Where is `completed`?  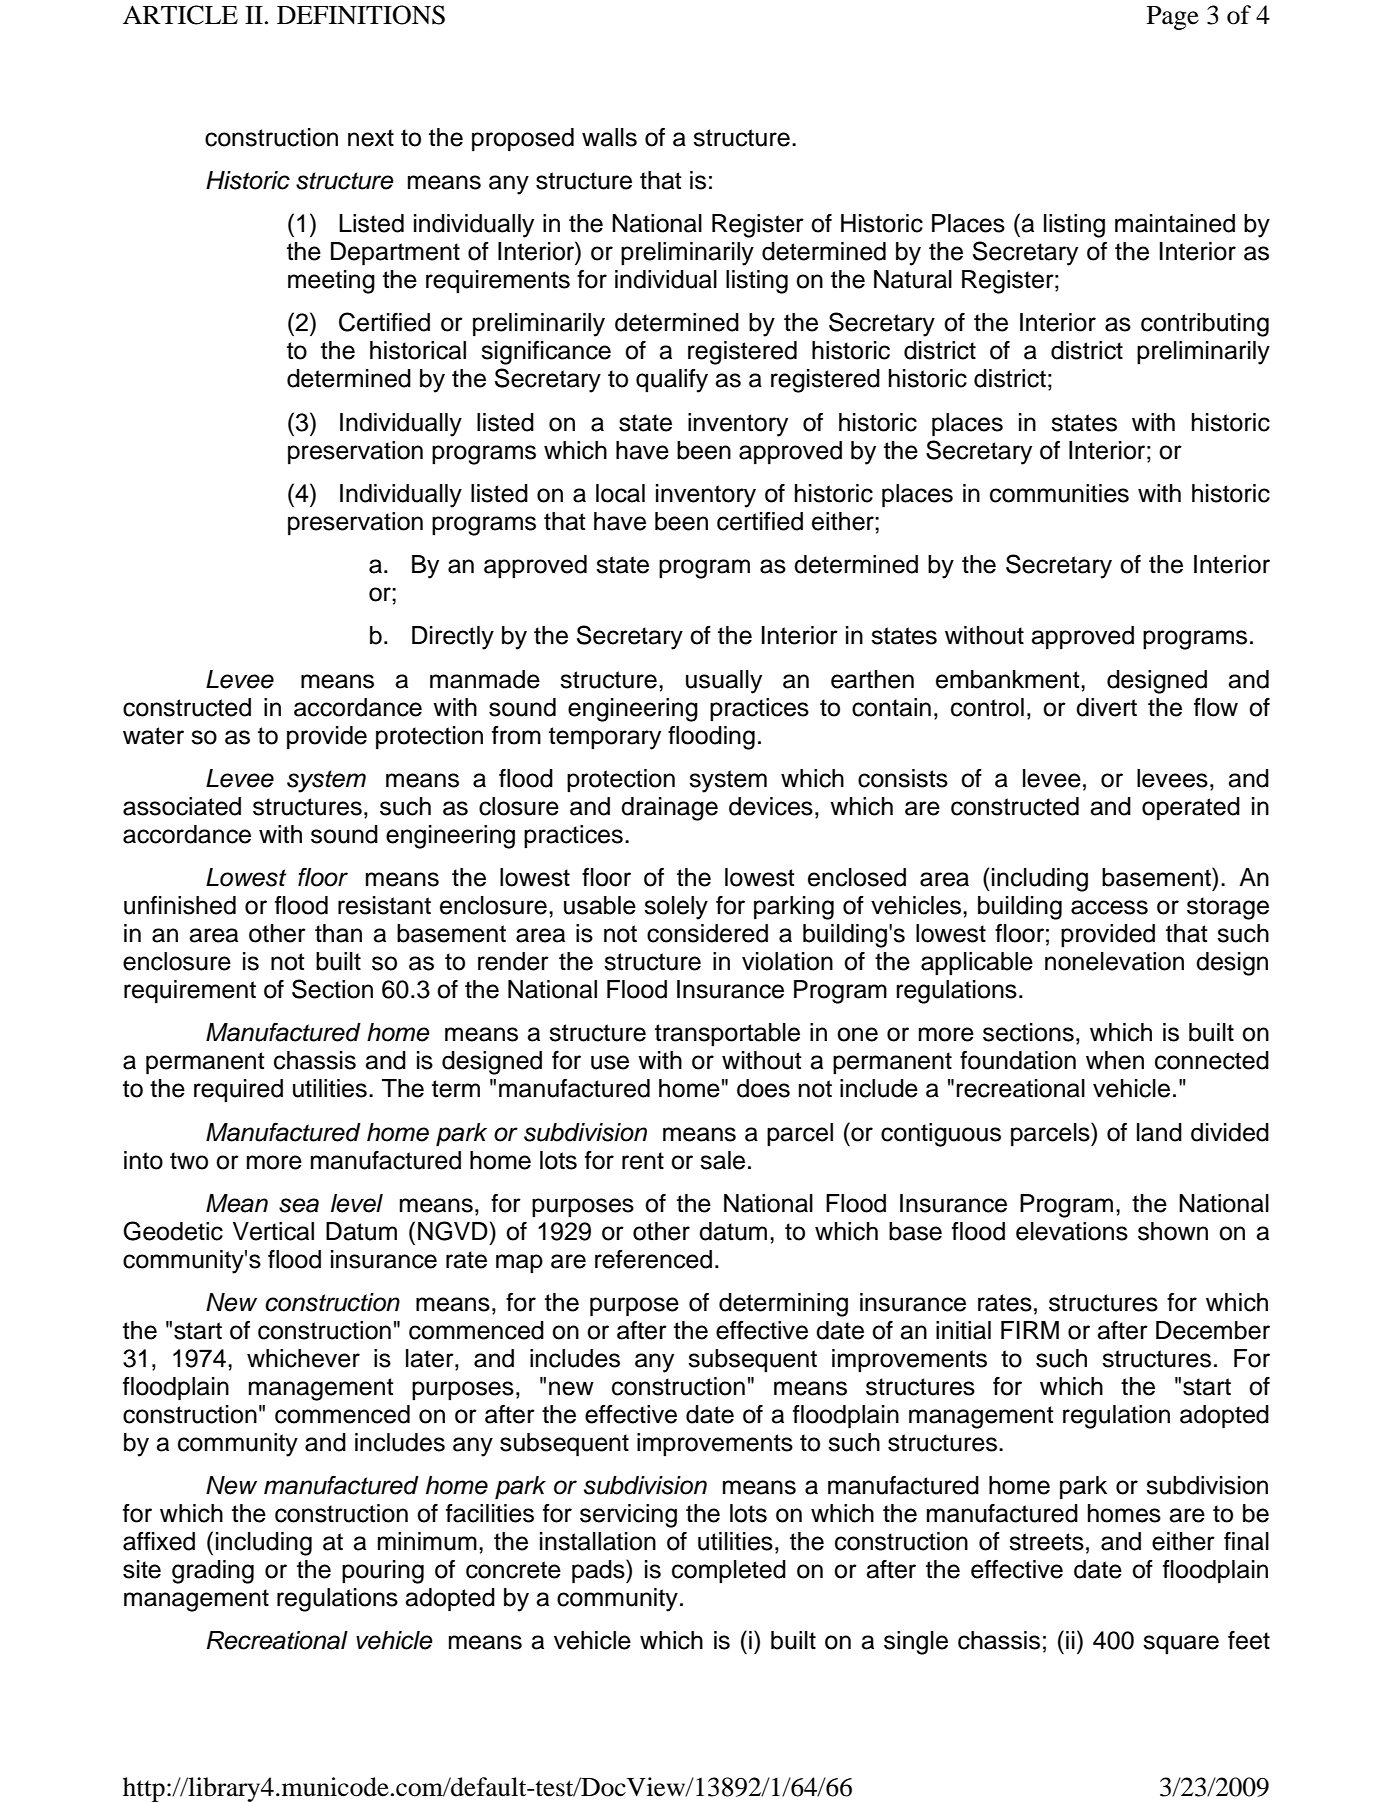 completed is located at coordinates (729, 1571).
